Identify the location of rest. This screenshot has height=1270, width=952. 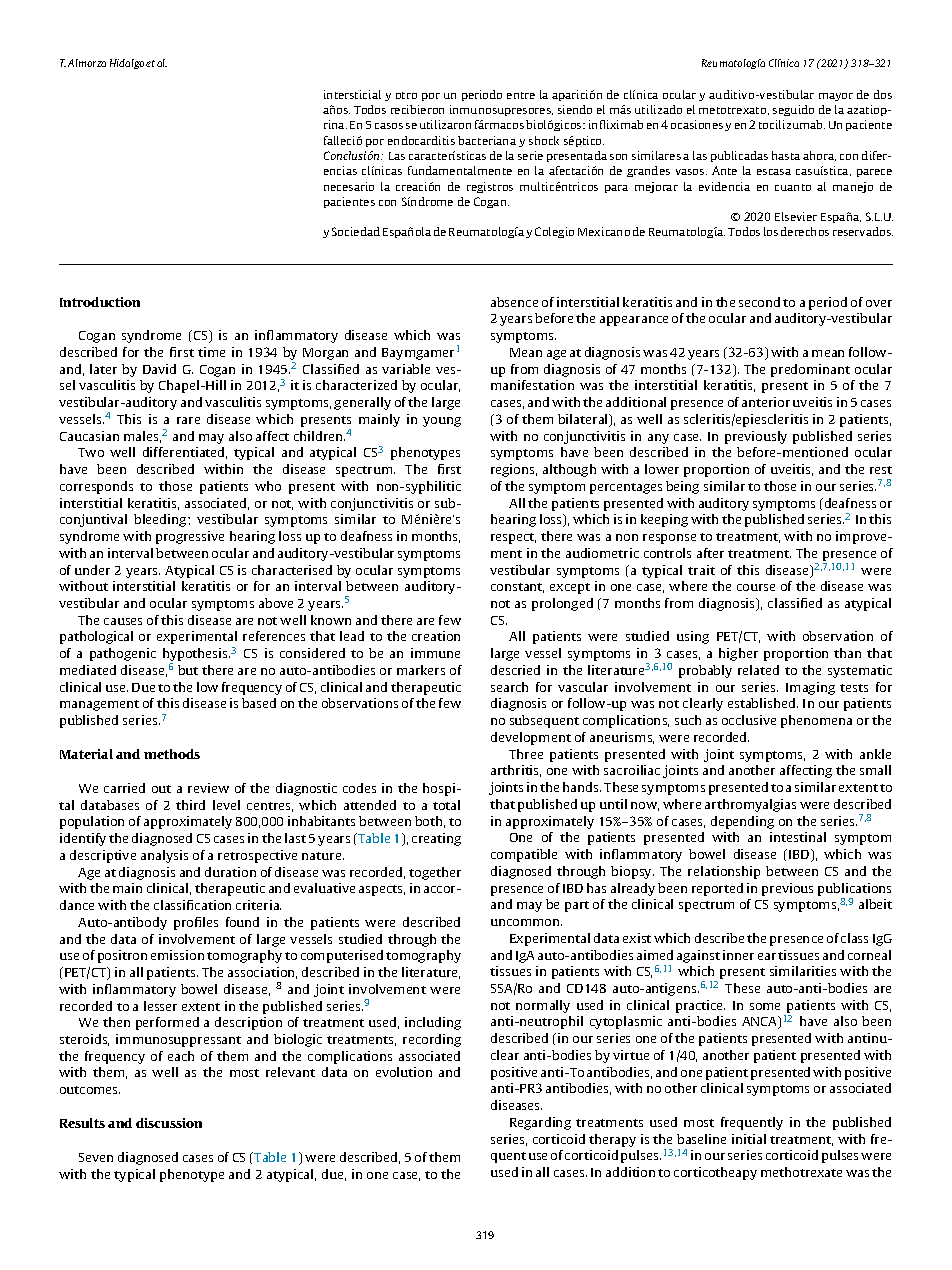
(881, 470).
